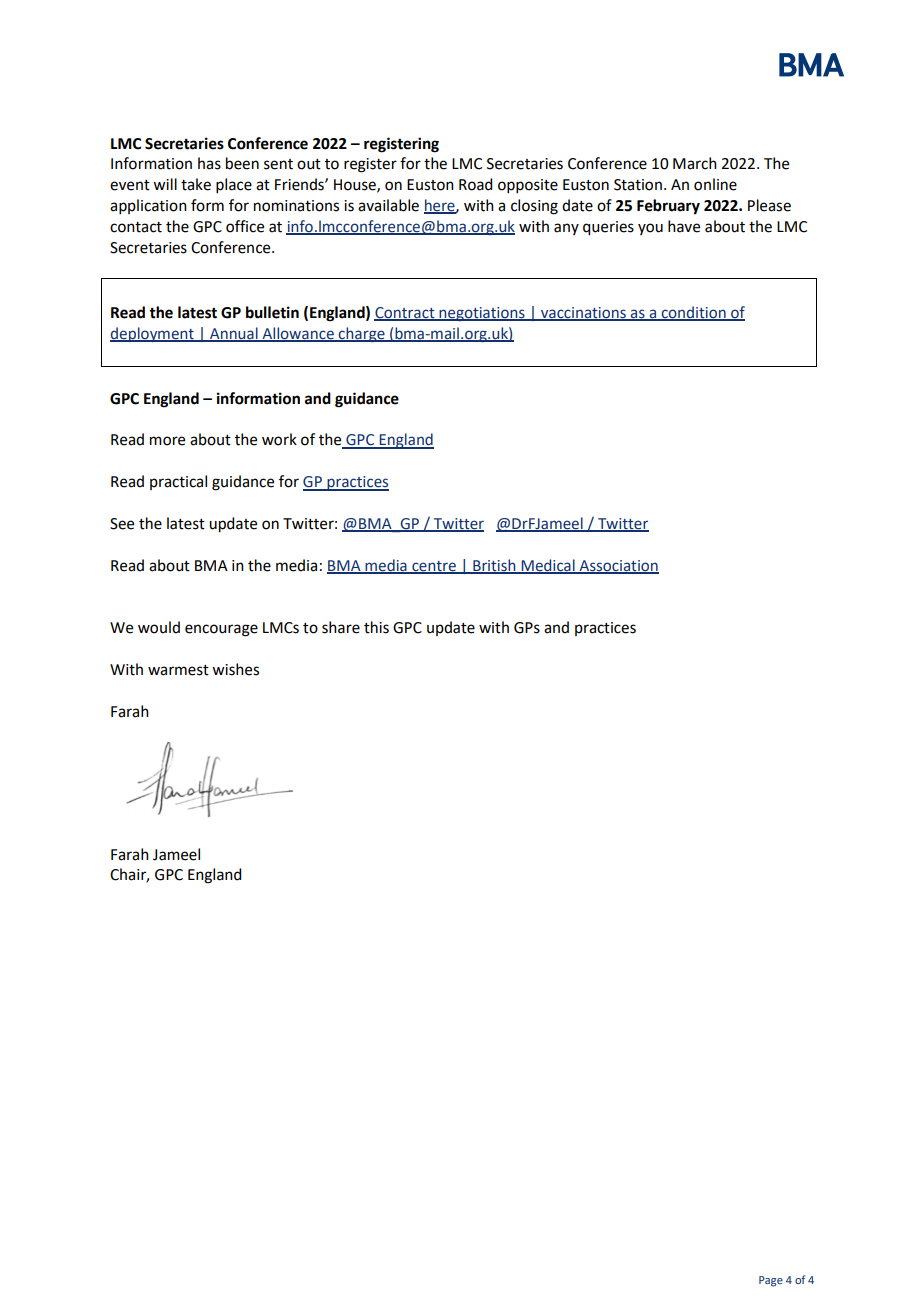 The image size is (924, 1309). I want to click on take, so click(196, 184).
